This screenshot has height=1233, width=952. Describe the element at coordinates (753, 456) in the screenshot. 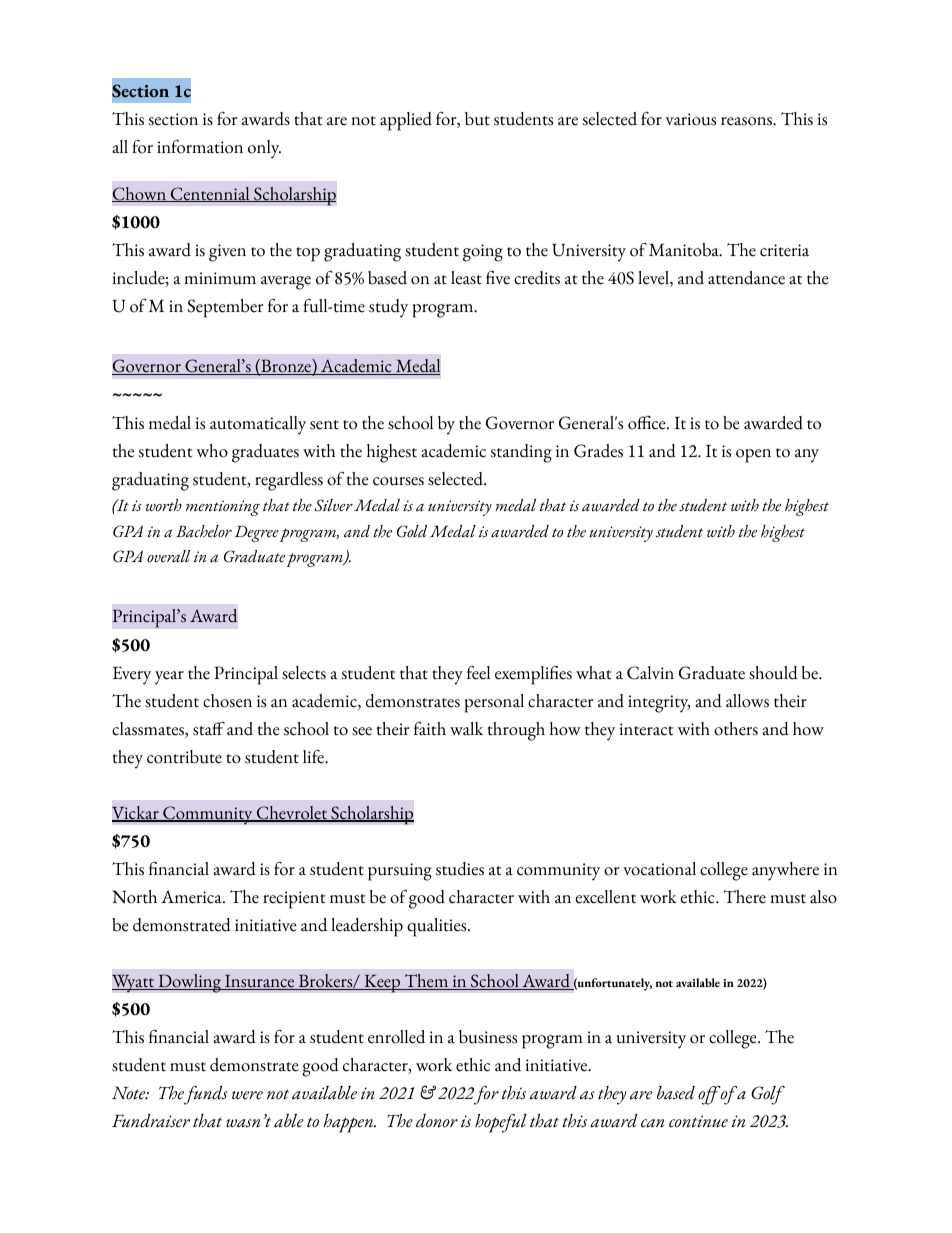

I see `open` at that location.
